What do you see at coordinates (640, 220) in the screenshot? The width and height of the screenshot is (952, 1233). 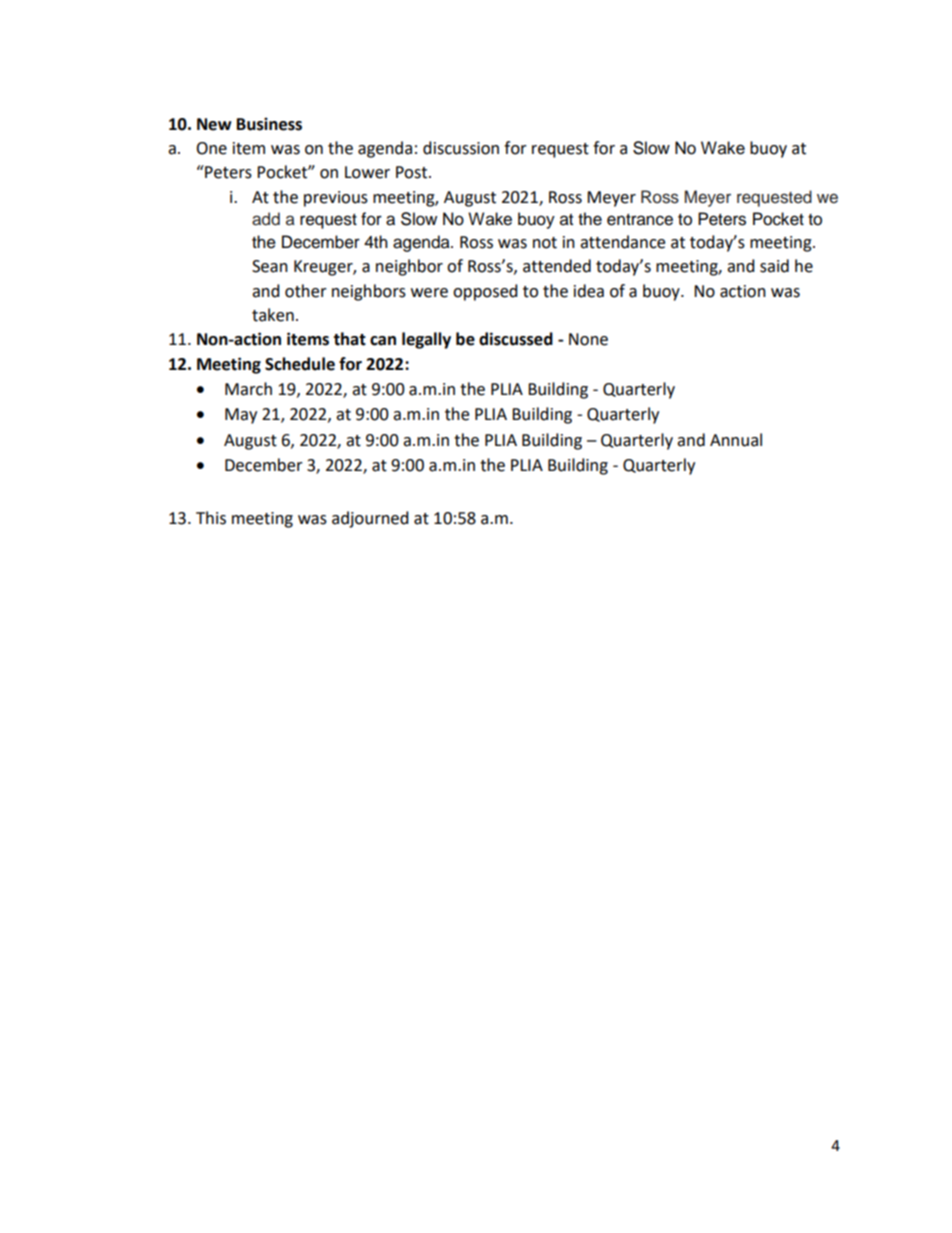 I see `entrance` at bounding box center [640, 220].
